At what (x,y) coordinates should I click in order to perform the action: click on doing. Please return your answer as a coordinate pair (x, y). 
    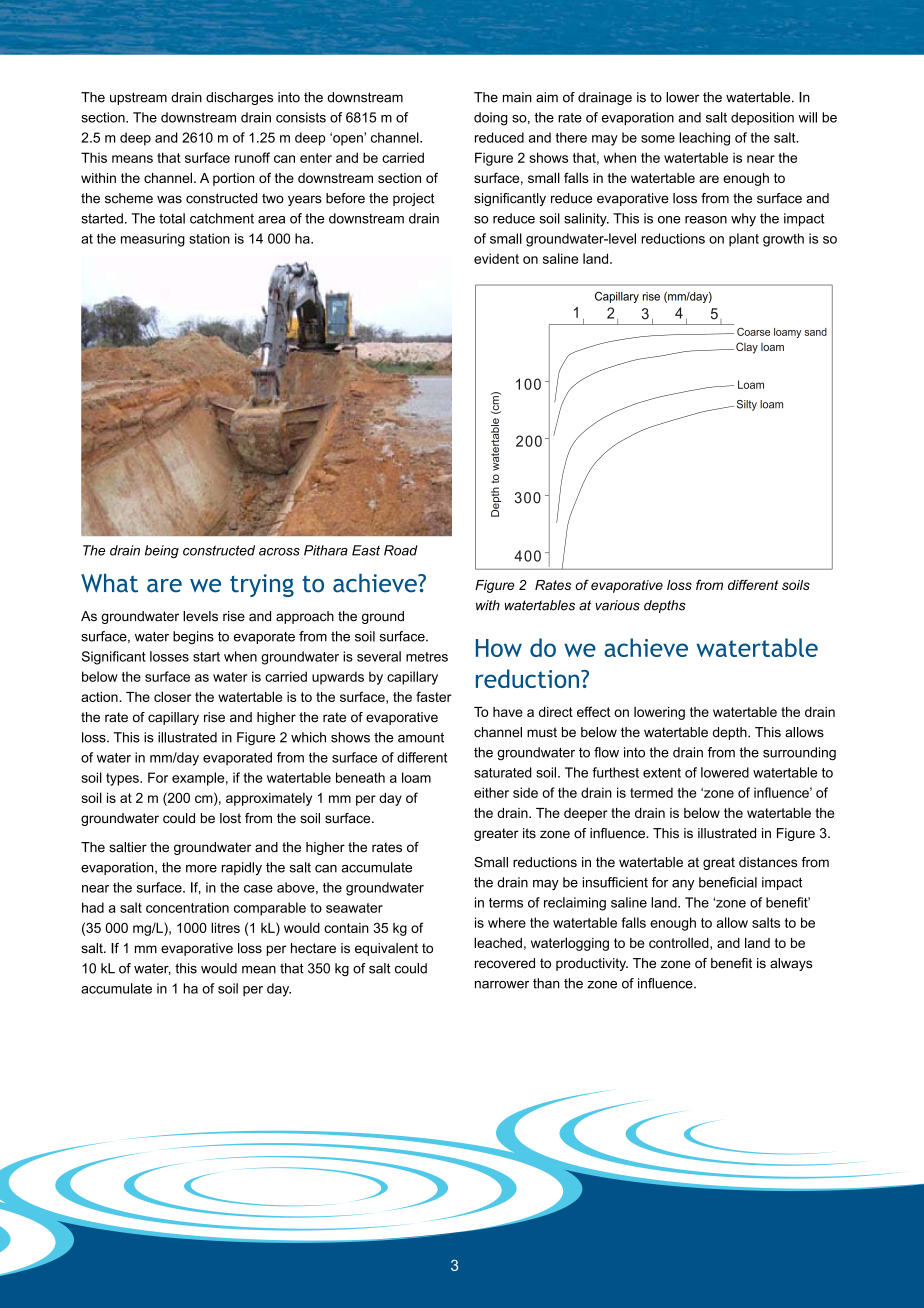
    Looking at the image, I should click on (491, 119).
